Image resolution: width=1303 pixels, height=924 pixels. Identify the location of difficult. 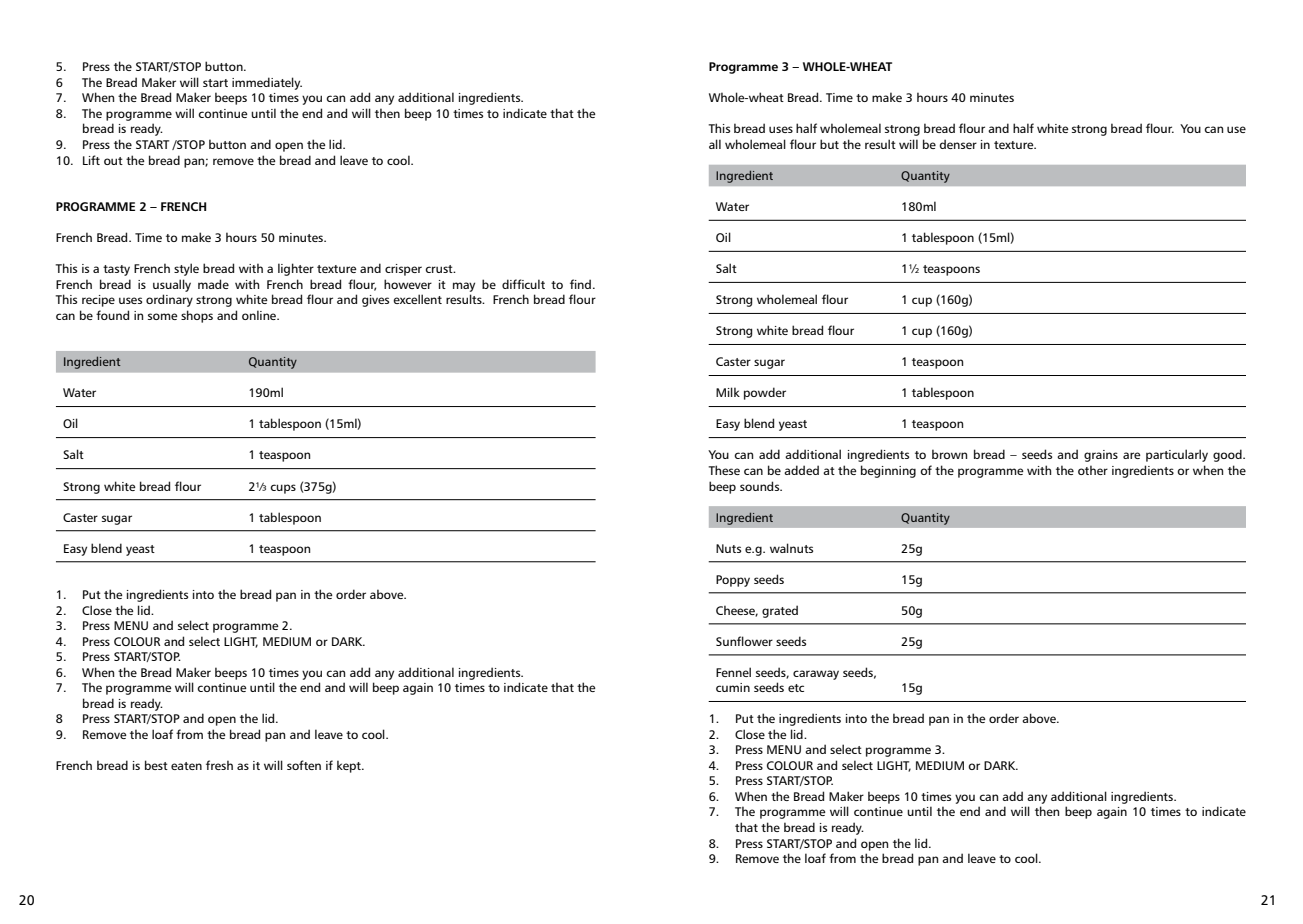
(523, 284).
